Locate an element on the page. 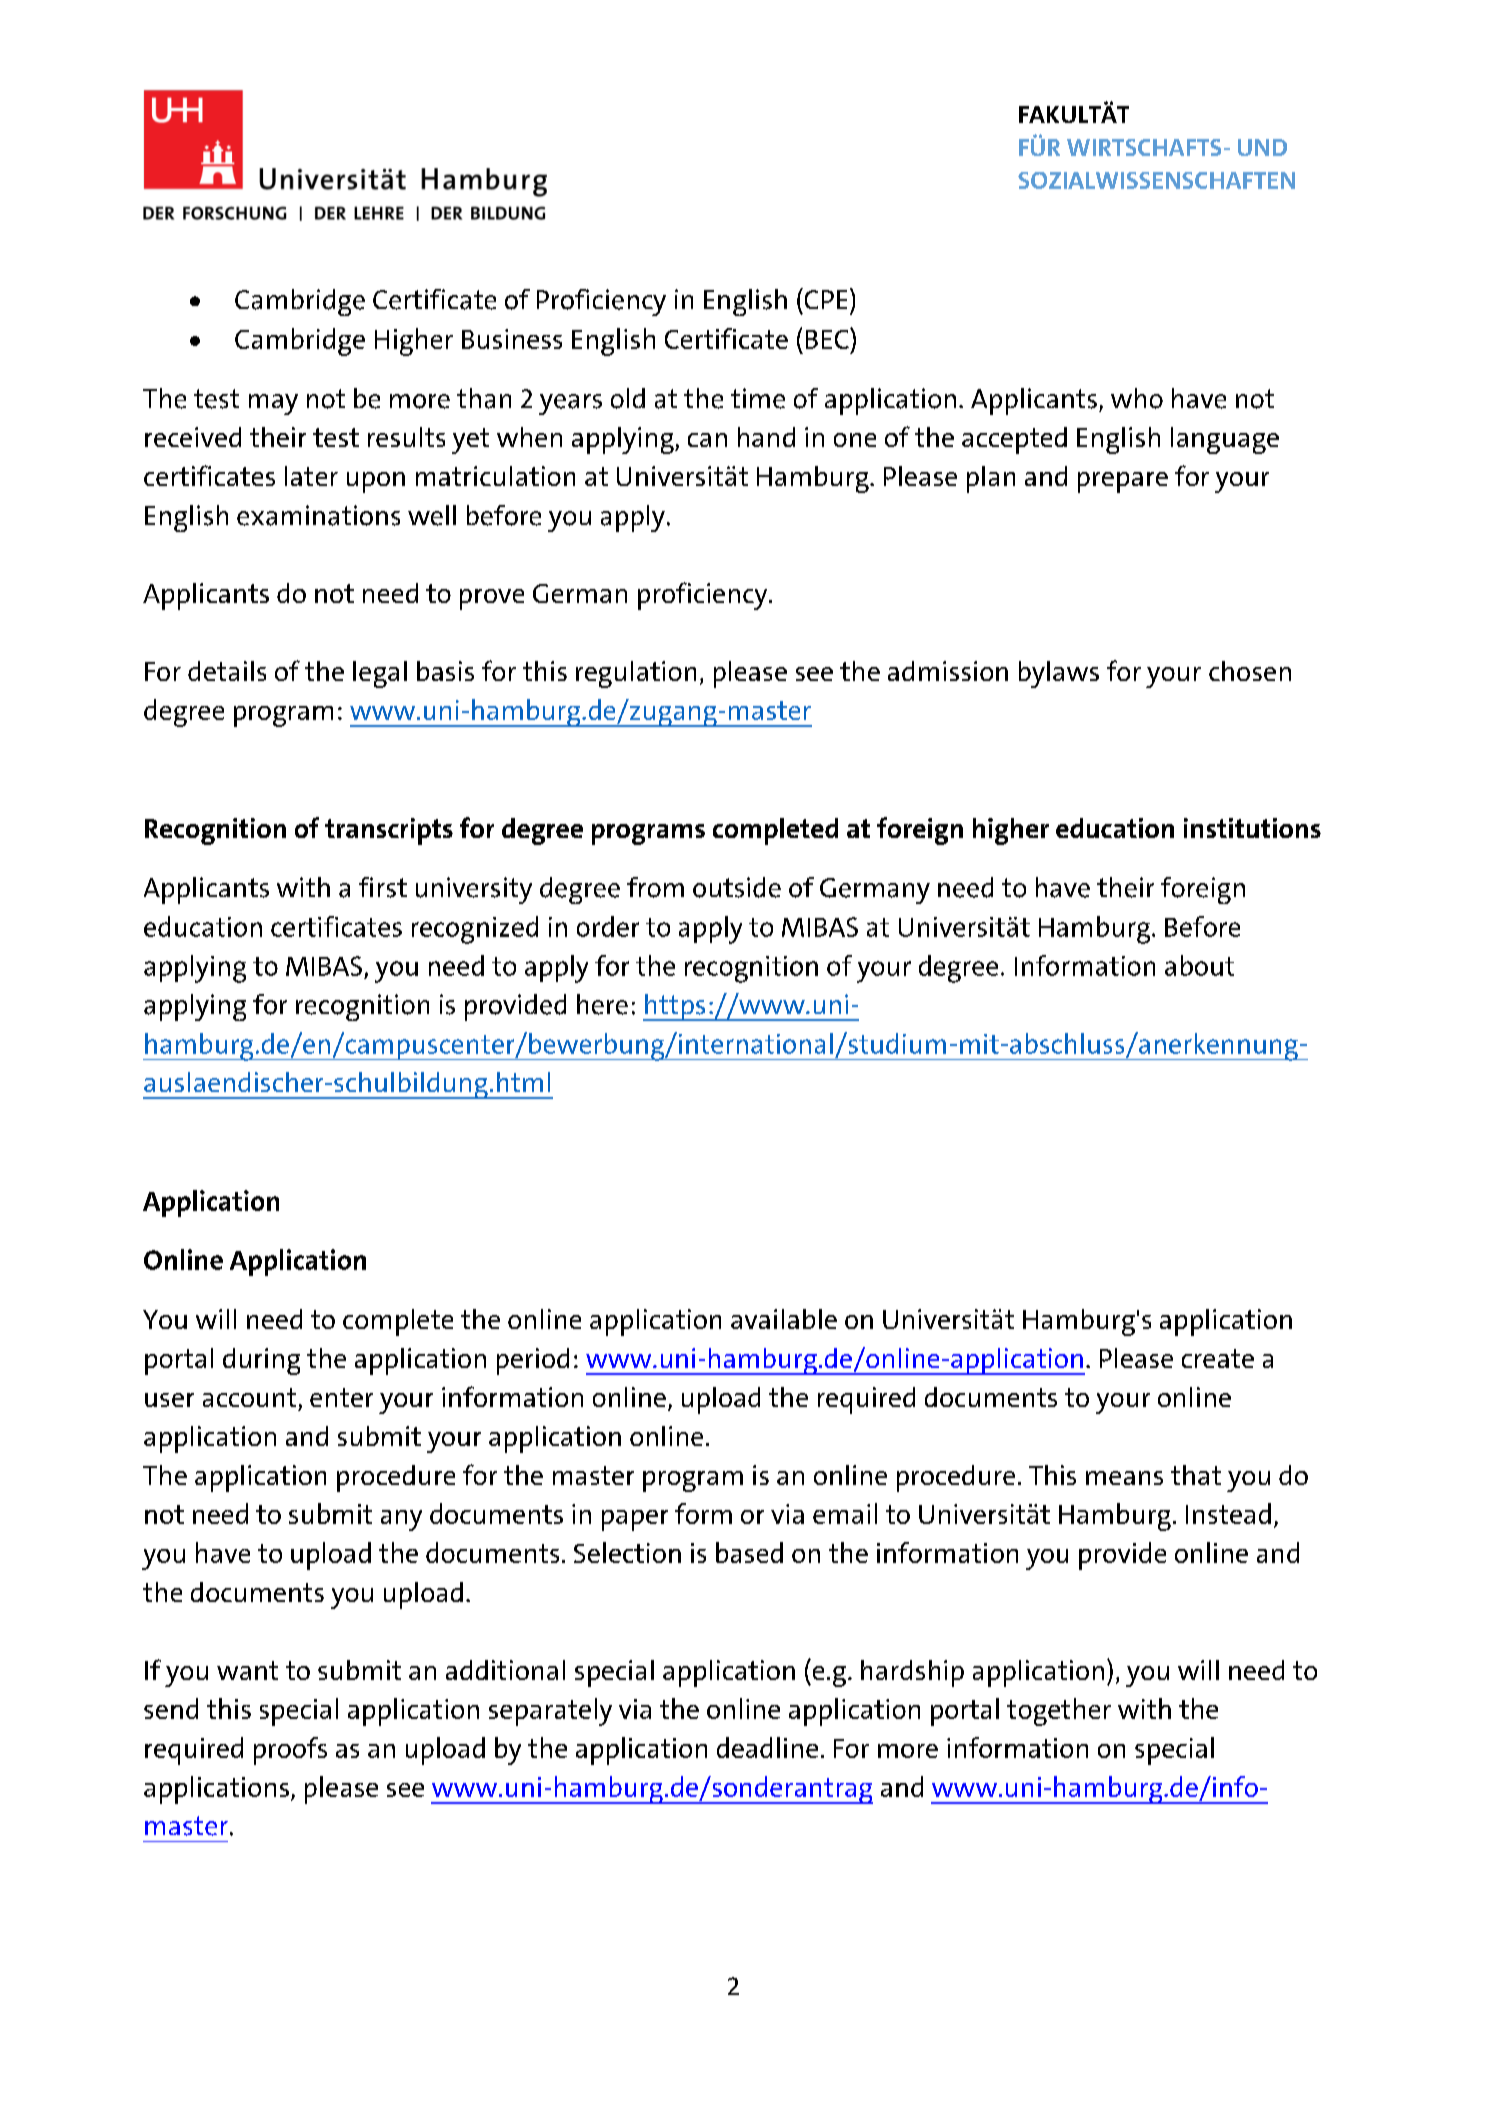 The height and width of the image is (2126, 1503). who is located at coordinates (1137, 398).
